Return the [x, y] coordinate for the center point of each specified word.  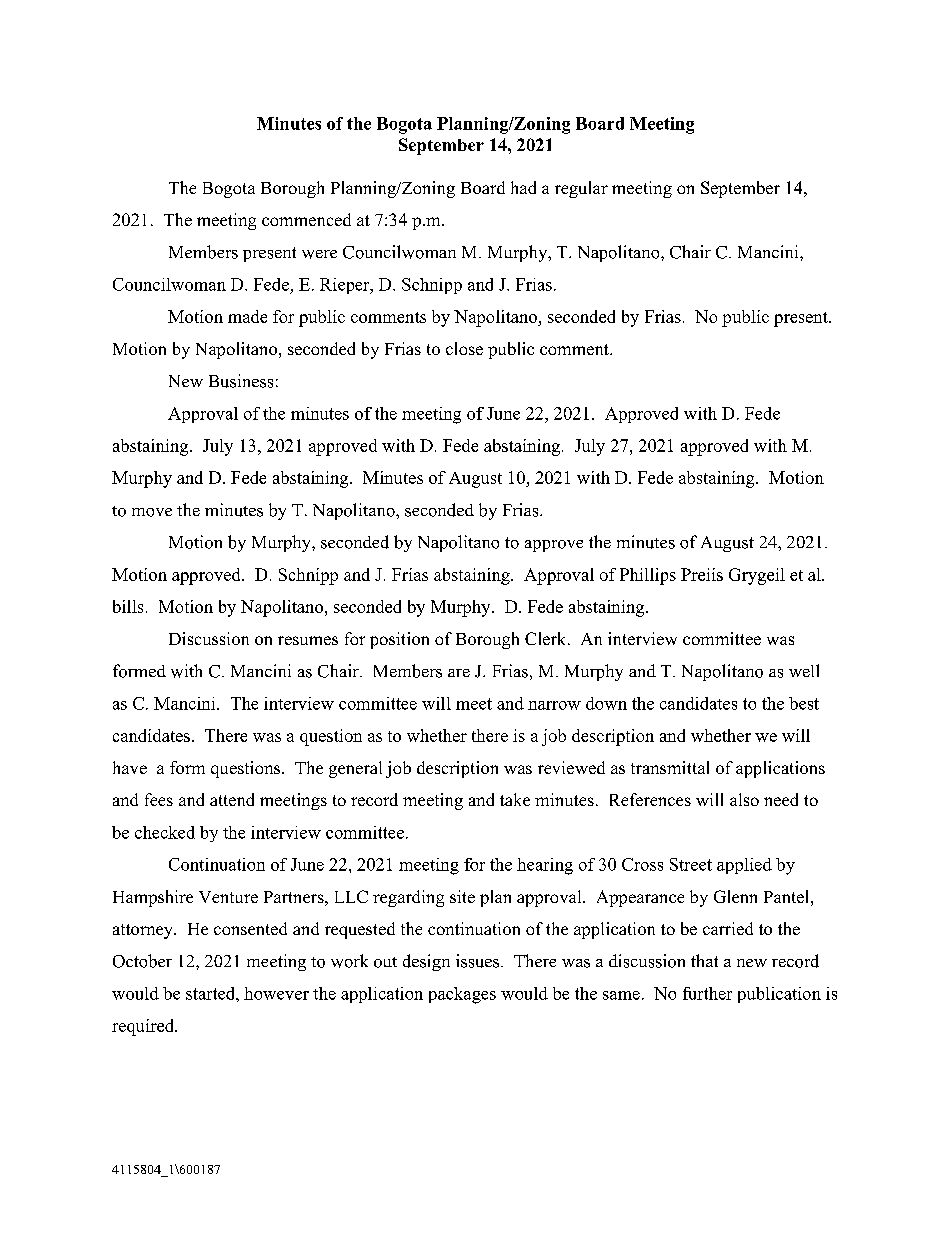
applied [744, 866]
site [462, 896]
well [804, 670]
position [399, 640]
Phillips [648, 576]
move [152, 512]
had [523, 187]
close [464, 348]
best [804, 703]
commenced [306, 219]
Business [241, 381]
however [276, 993]
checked [165, 832]
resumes [308, 640]
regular [581, 189]
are [459, 673]
